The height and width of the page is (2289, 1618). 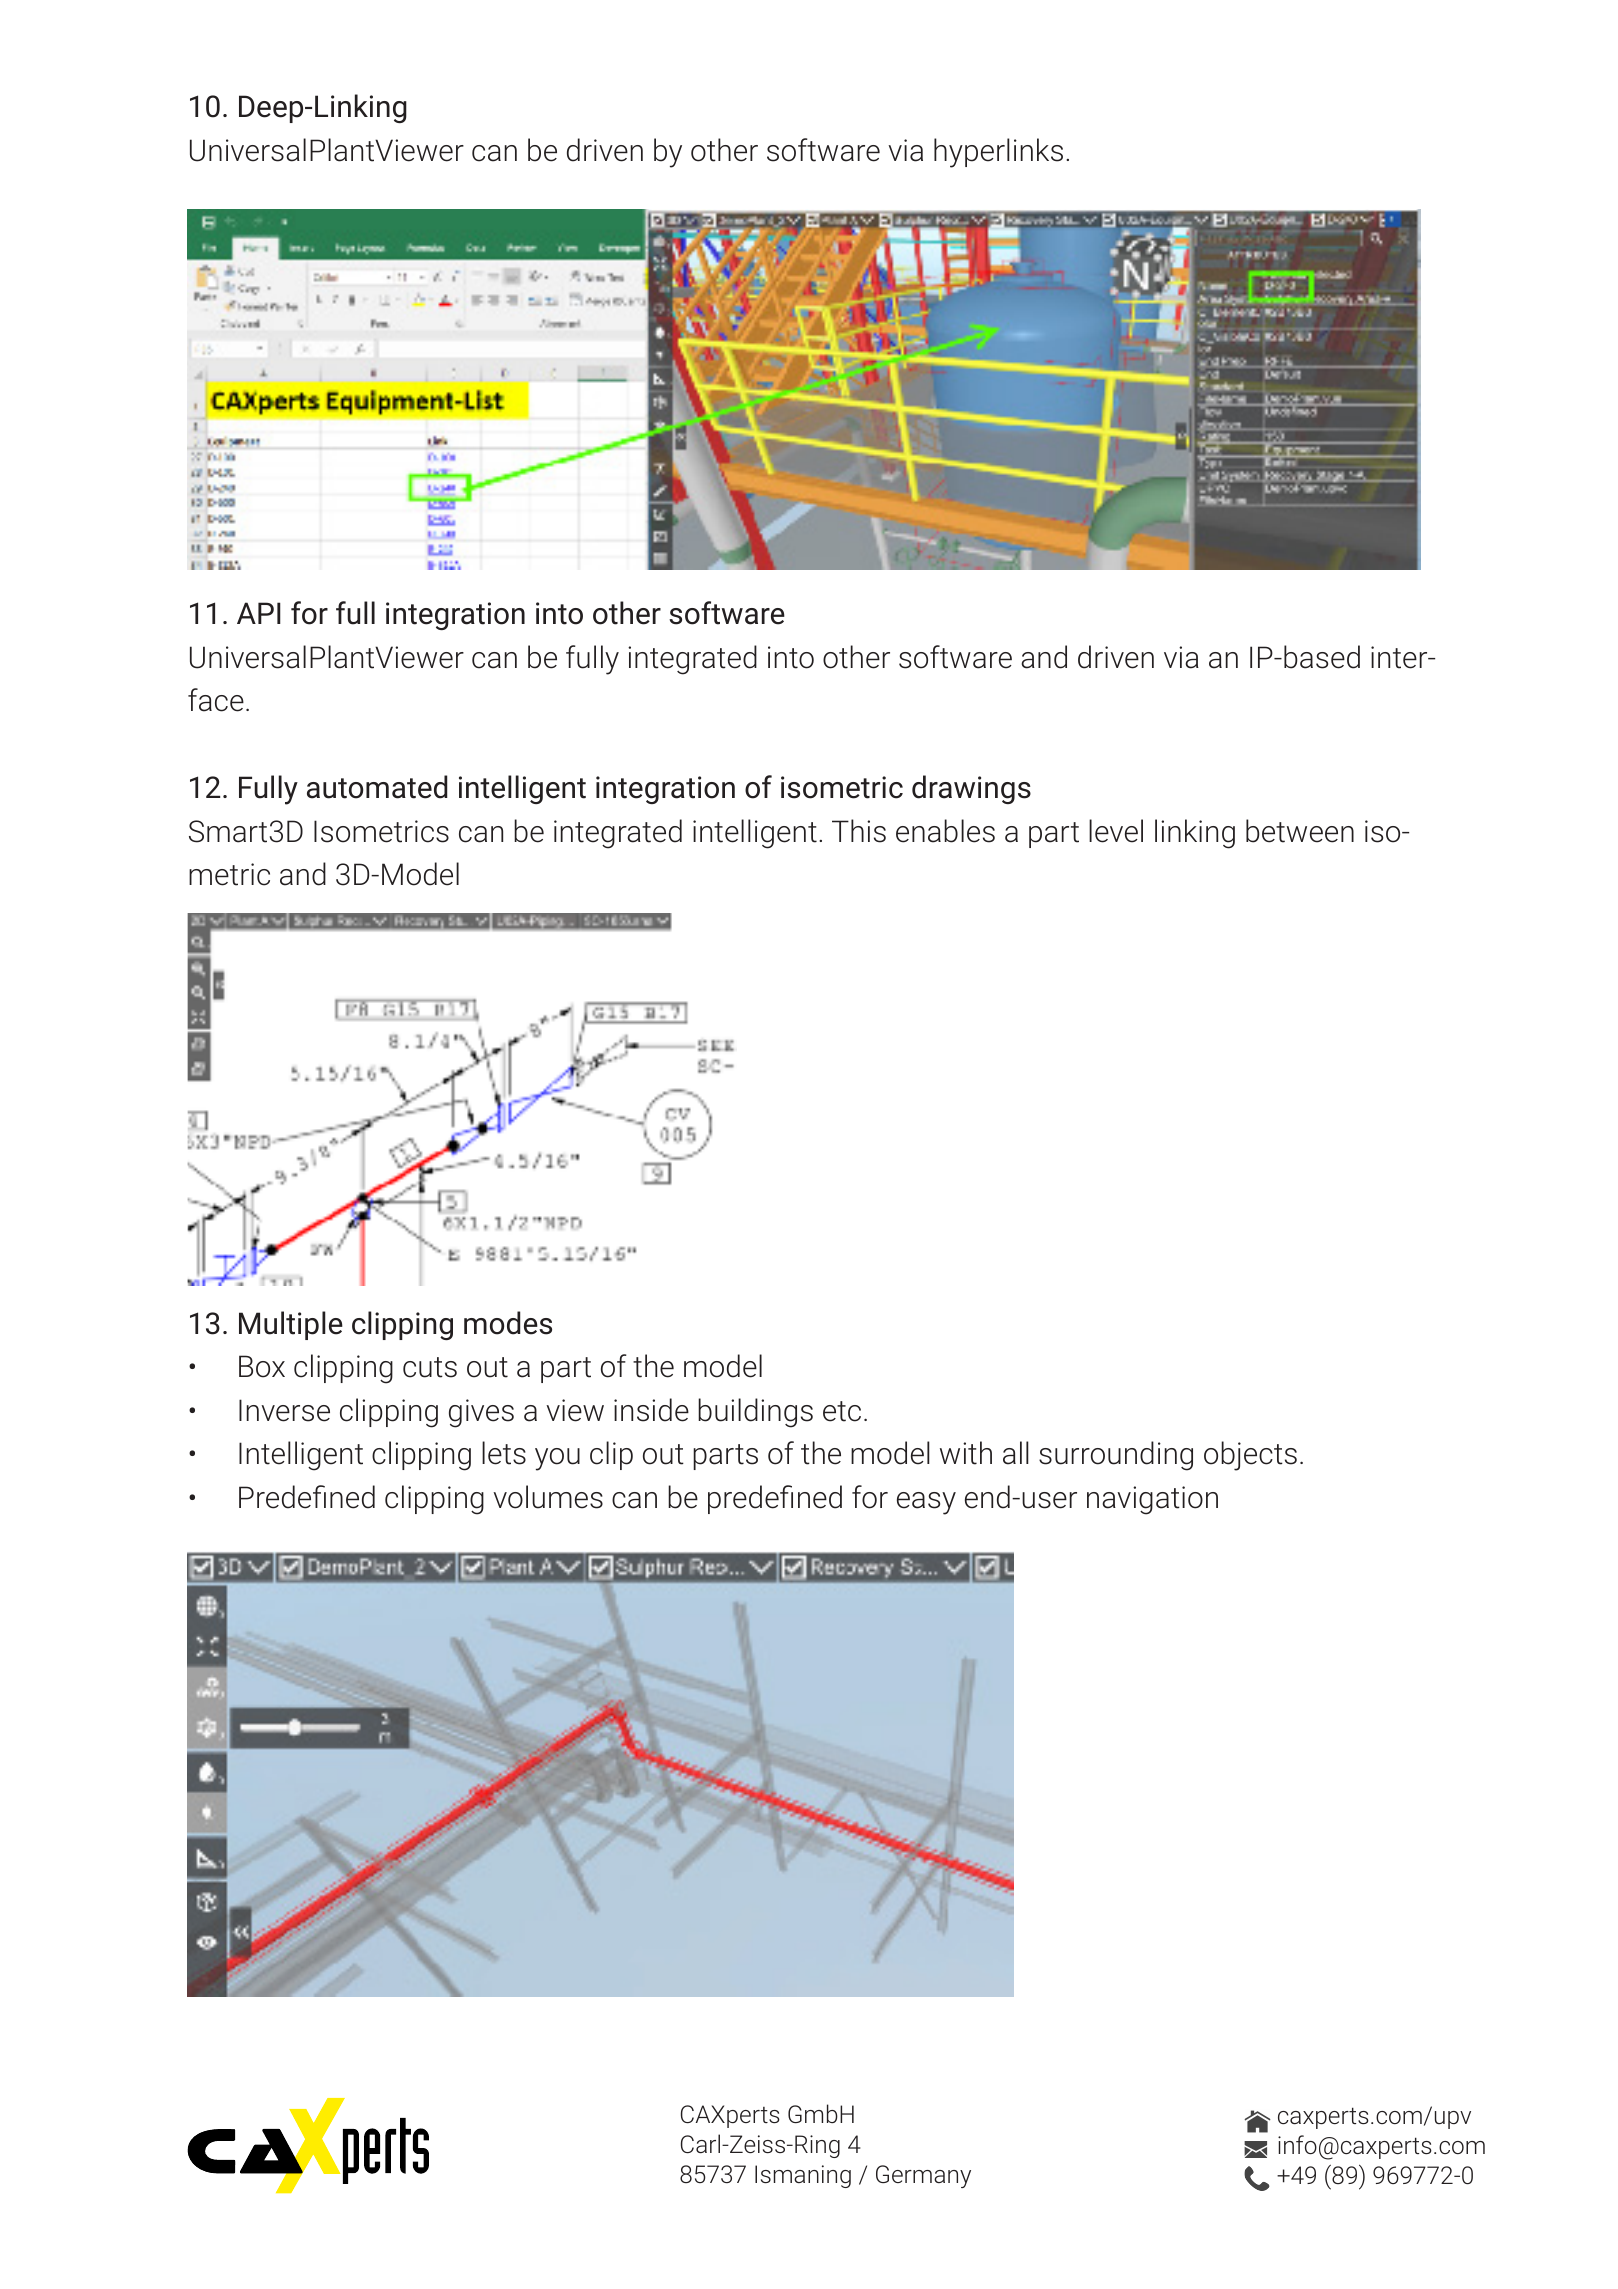 I want to click on easy, so click(x=926, y=1503).
